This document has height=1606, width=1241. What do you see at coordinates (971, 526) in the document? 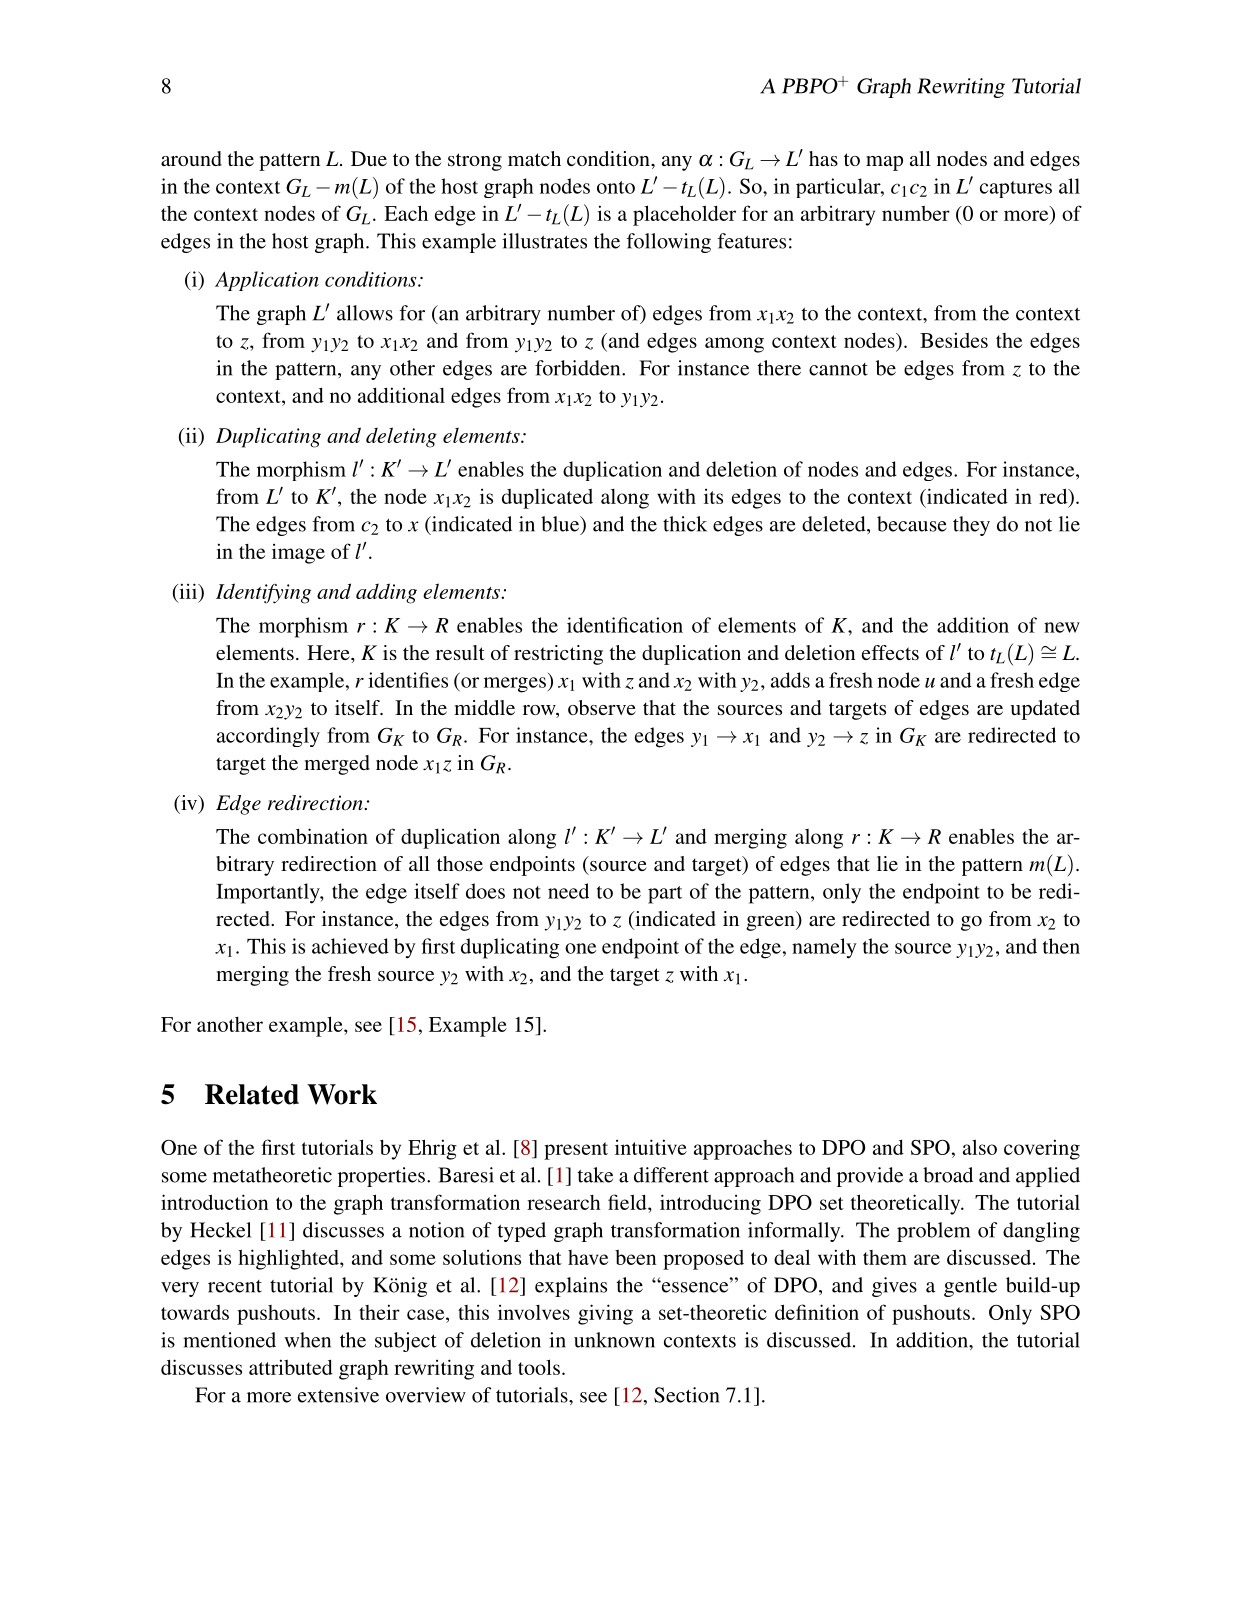
I see `they` at bounding box center [971, 526].
